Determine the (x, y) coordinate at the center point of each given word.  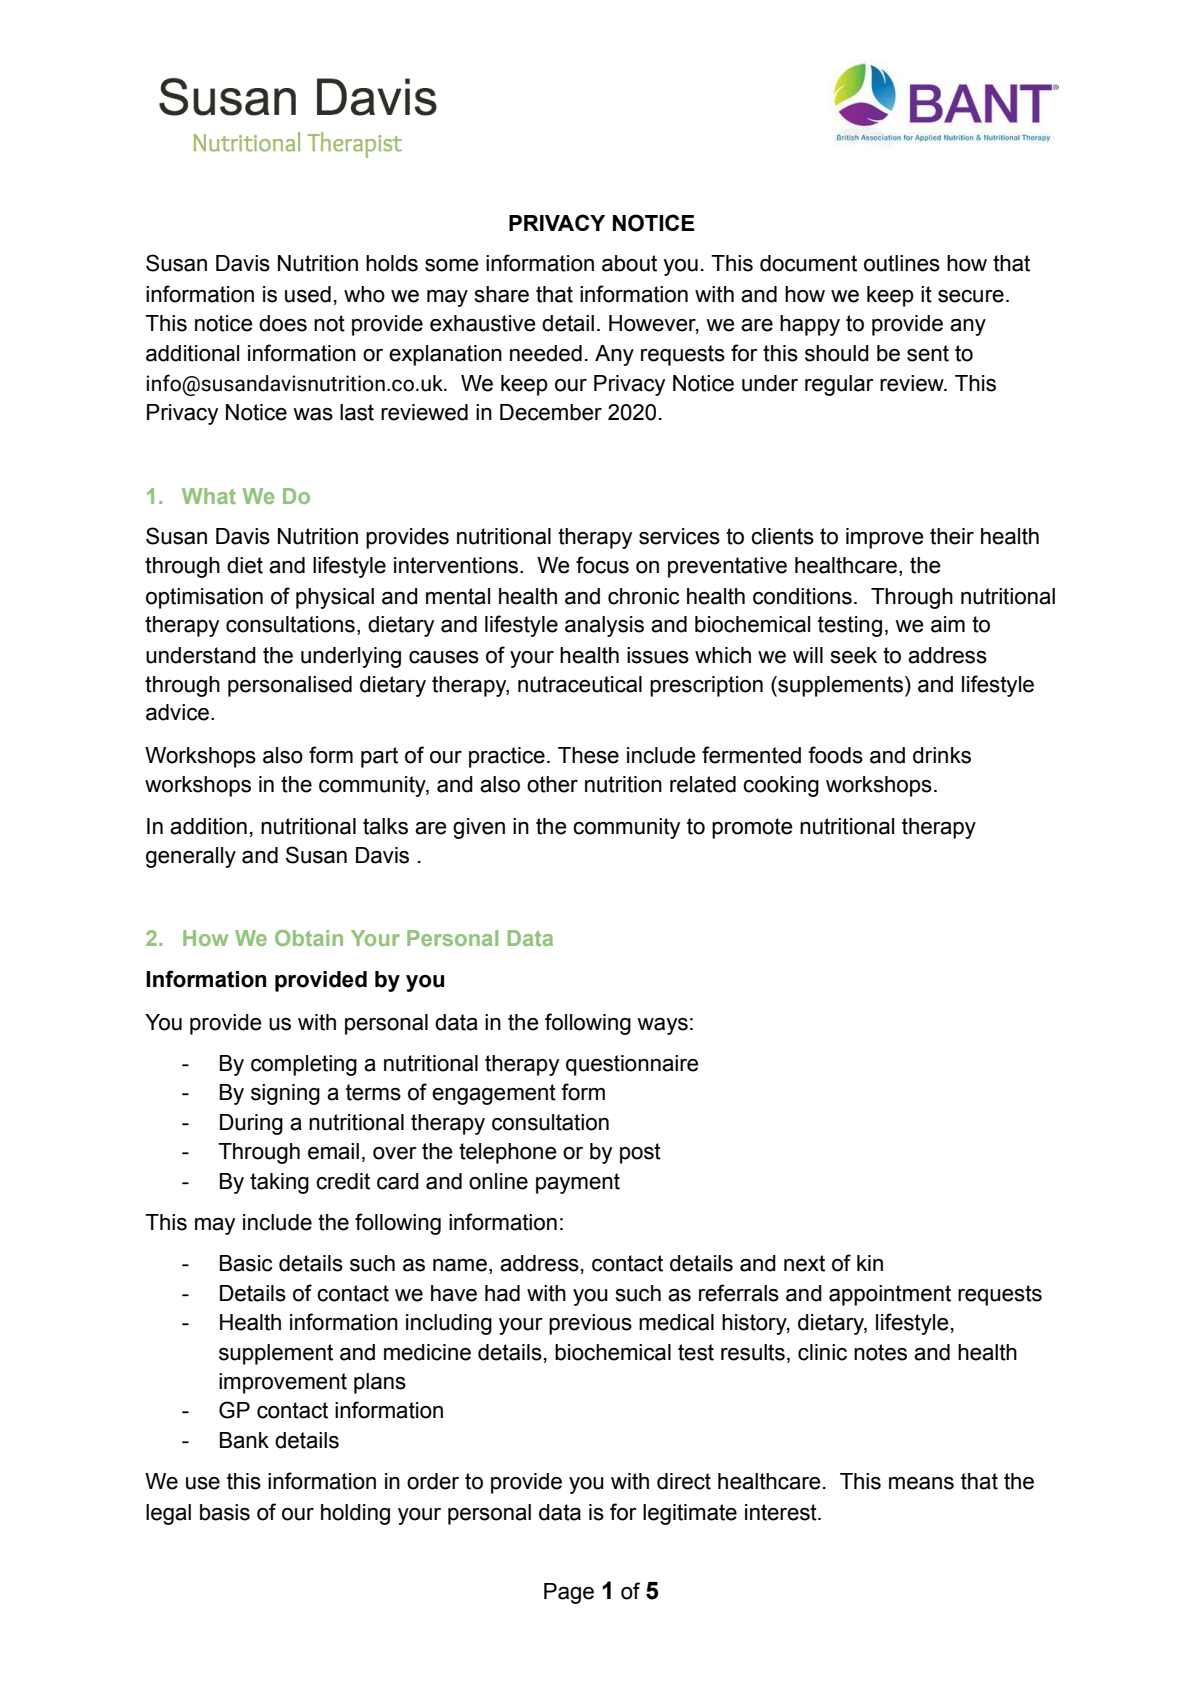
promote (752, 828)
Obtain (309, 938)
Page (569, 1593)
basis (225, 1512)
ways (662, 1026)
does (283, 323)
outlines (902, 263)
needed (546, 353)
